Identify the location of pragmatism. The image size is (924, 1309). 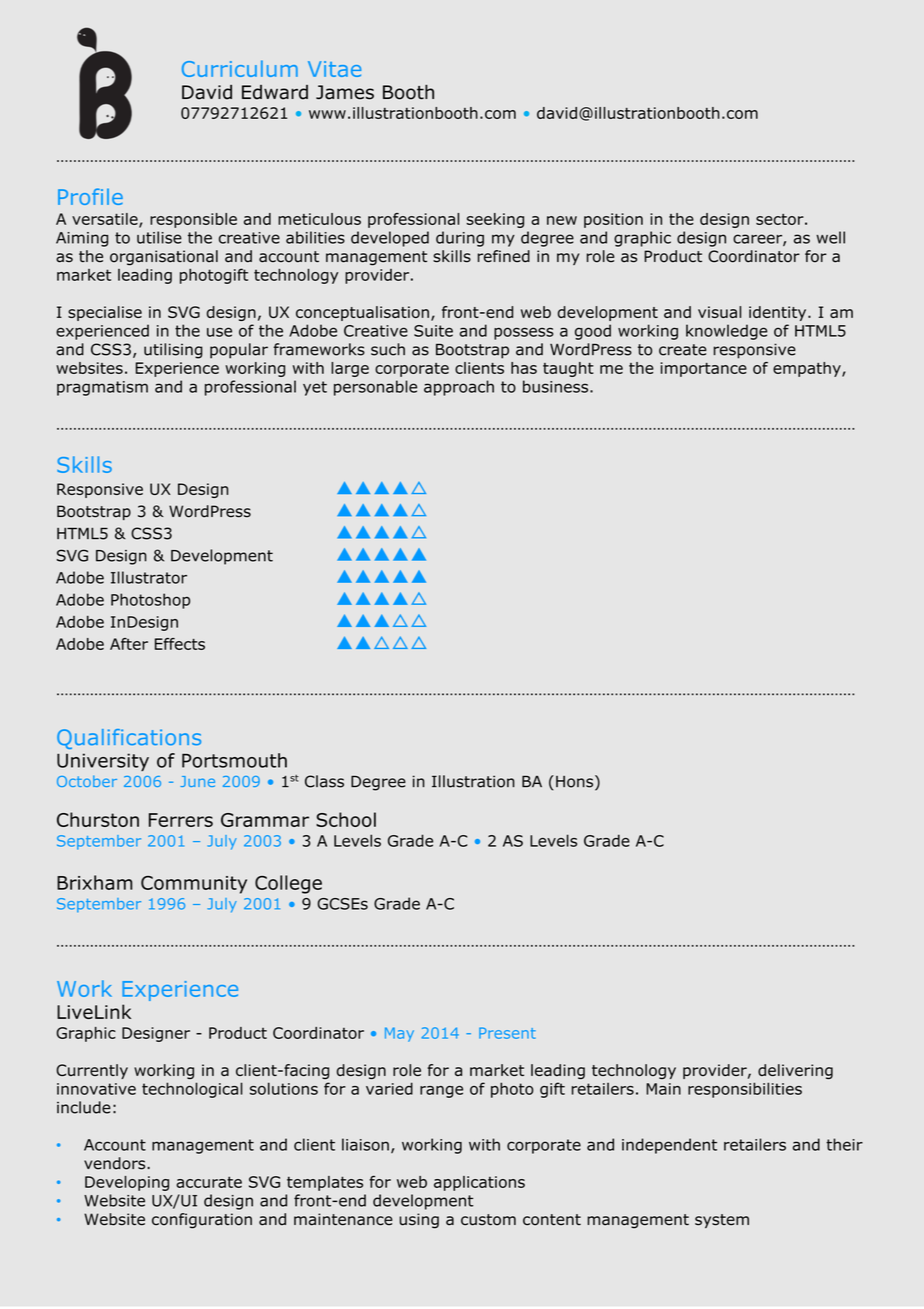
(102, 388).
